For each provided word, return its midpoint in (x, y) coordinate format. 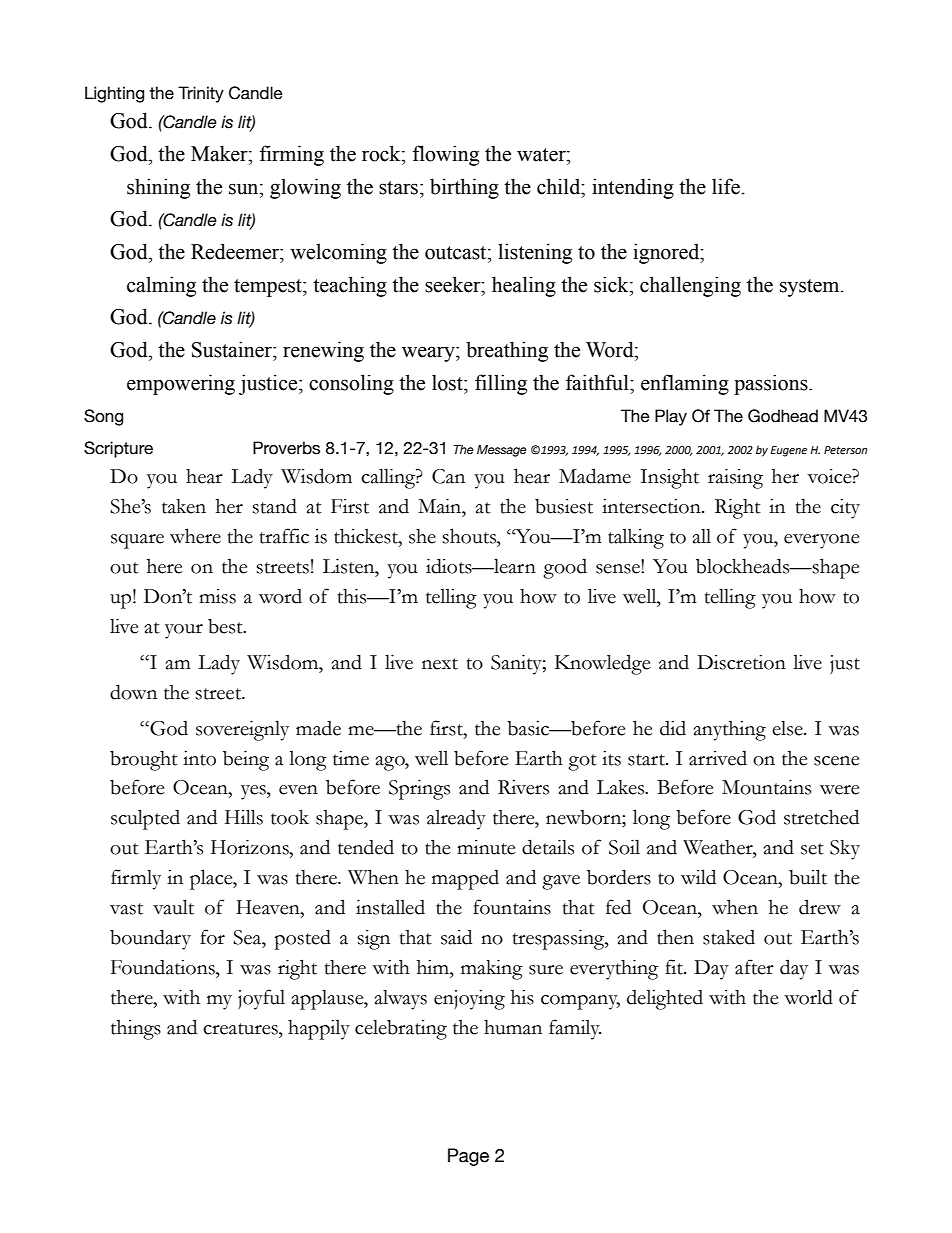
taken (184, 506)
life (726, 186)
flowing (446, 155)
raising (735, 478)
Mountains (766, 787)
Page (468, 1157)
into (199, 758)
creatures (241, 1029)
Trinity (201, 94)
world (808, 997)
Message (502, 451)
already (456, 819)
